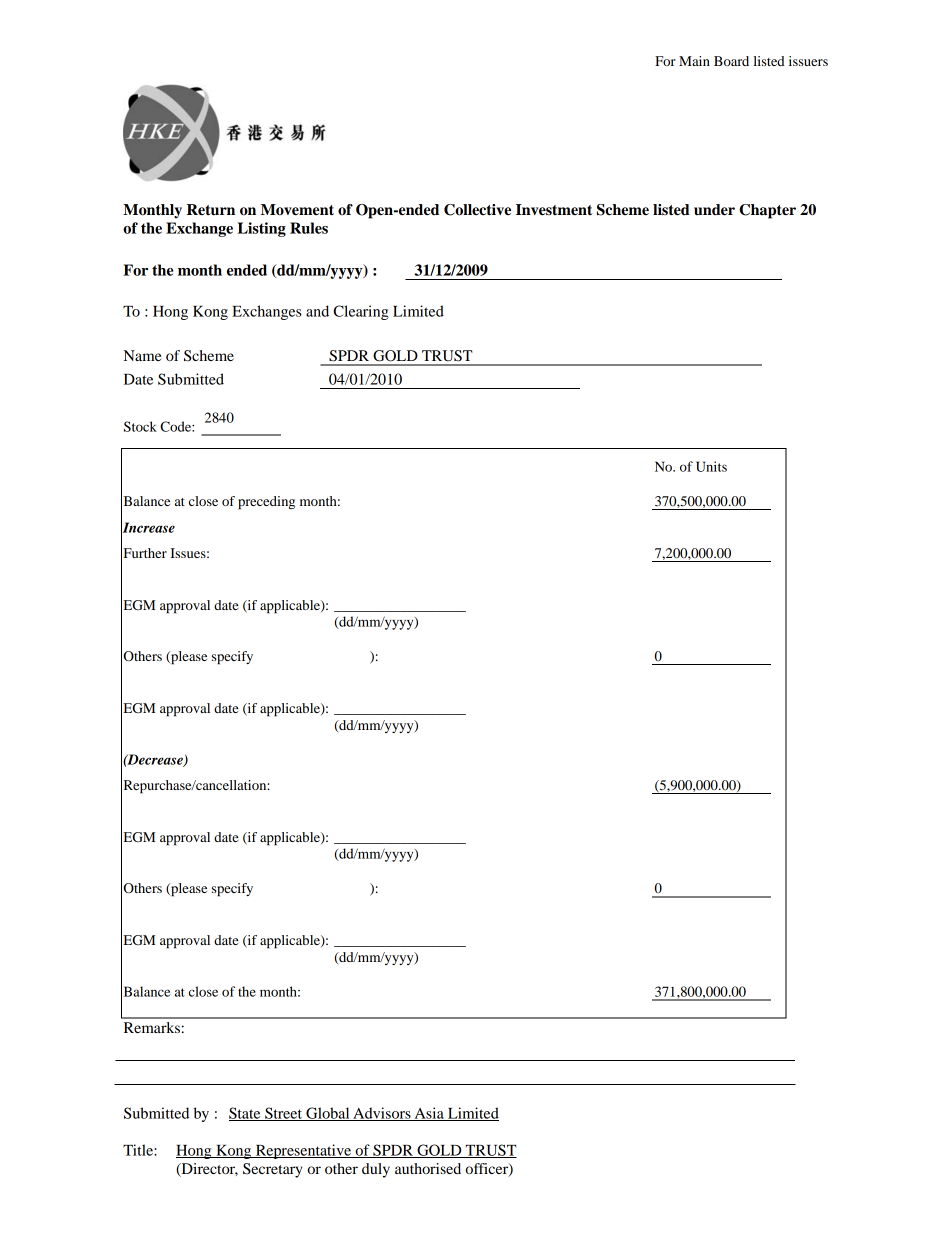 The width and height of the screenshot is (952, 1233). What do you see at coordinates (731, 61) in the screenshot?
I see `Board` at bounding box center [731, 61].
